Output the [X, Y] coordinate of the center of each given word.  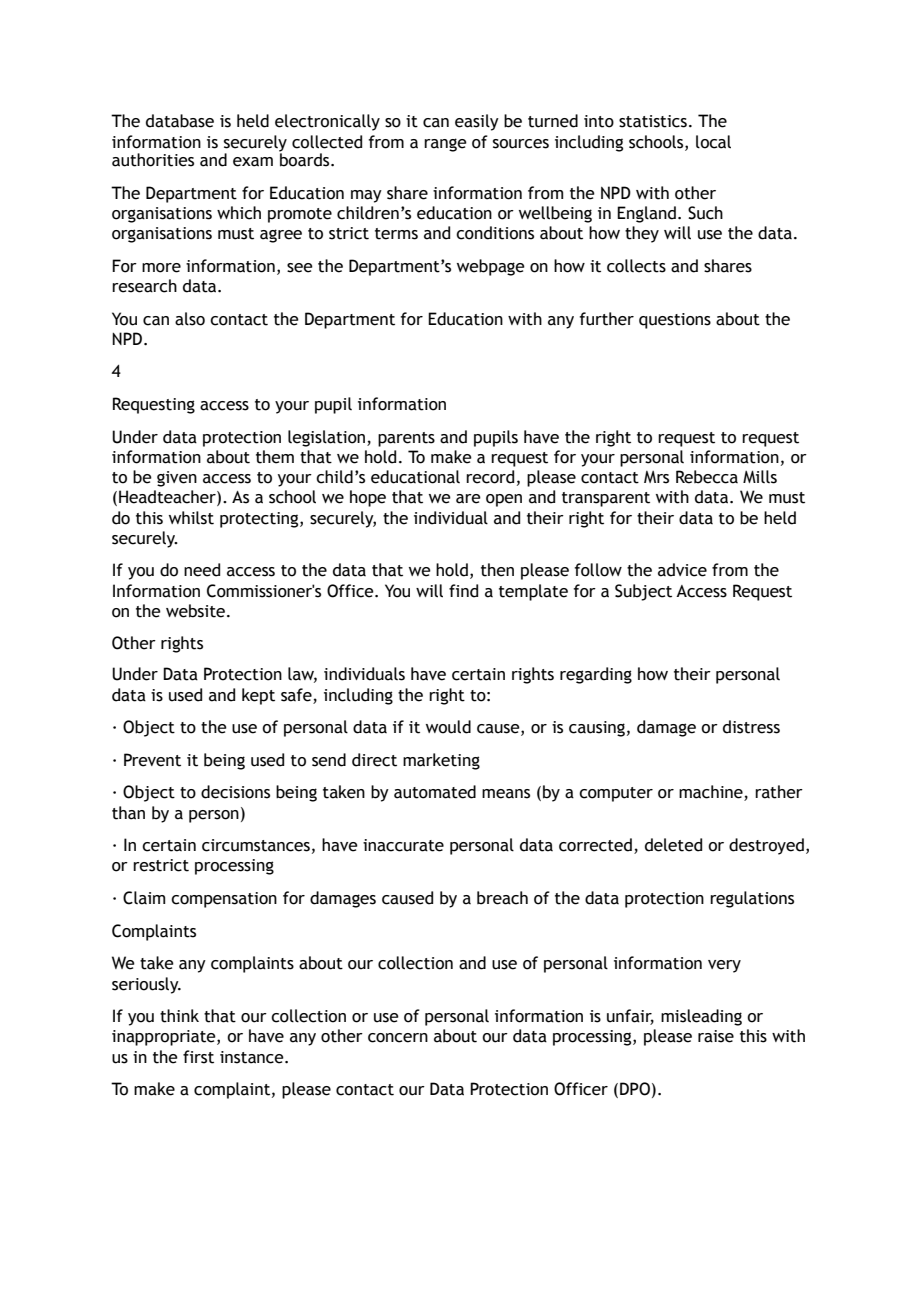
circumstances [256, 845]
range [445, 145]
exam [253, 162]
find [463, 591]
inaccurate [403, 845]
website [195, 611]
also [190, 319]
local [713, 142]
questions [675, 321]
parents [406, 439]
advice [682, 570]
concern [398, 1038]
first [198, 1057]
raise [716, 1036]
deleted [673, 845]
